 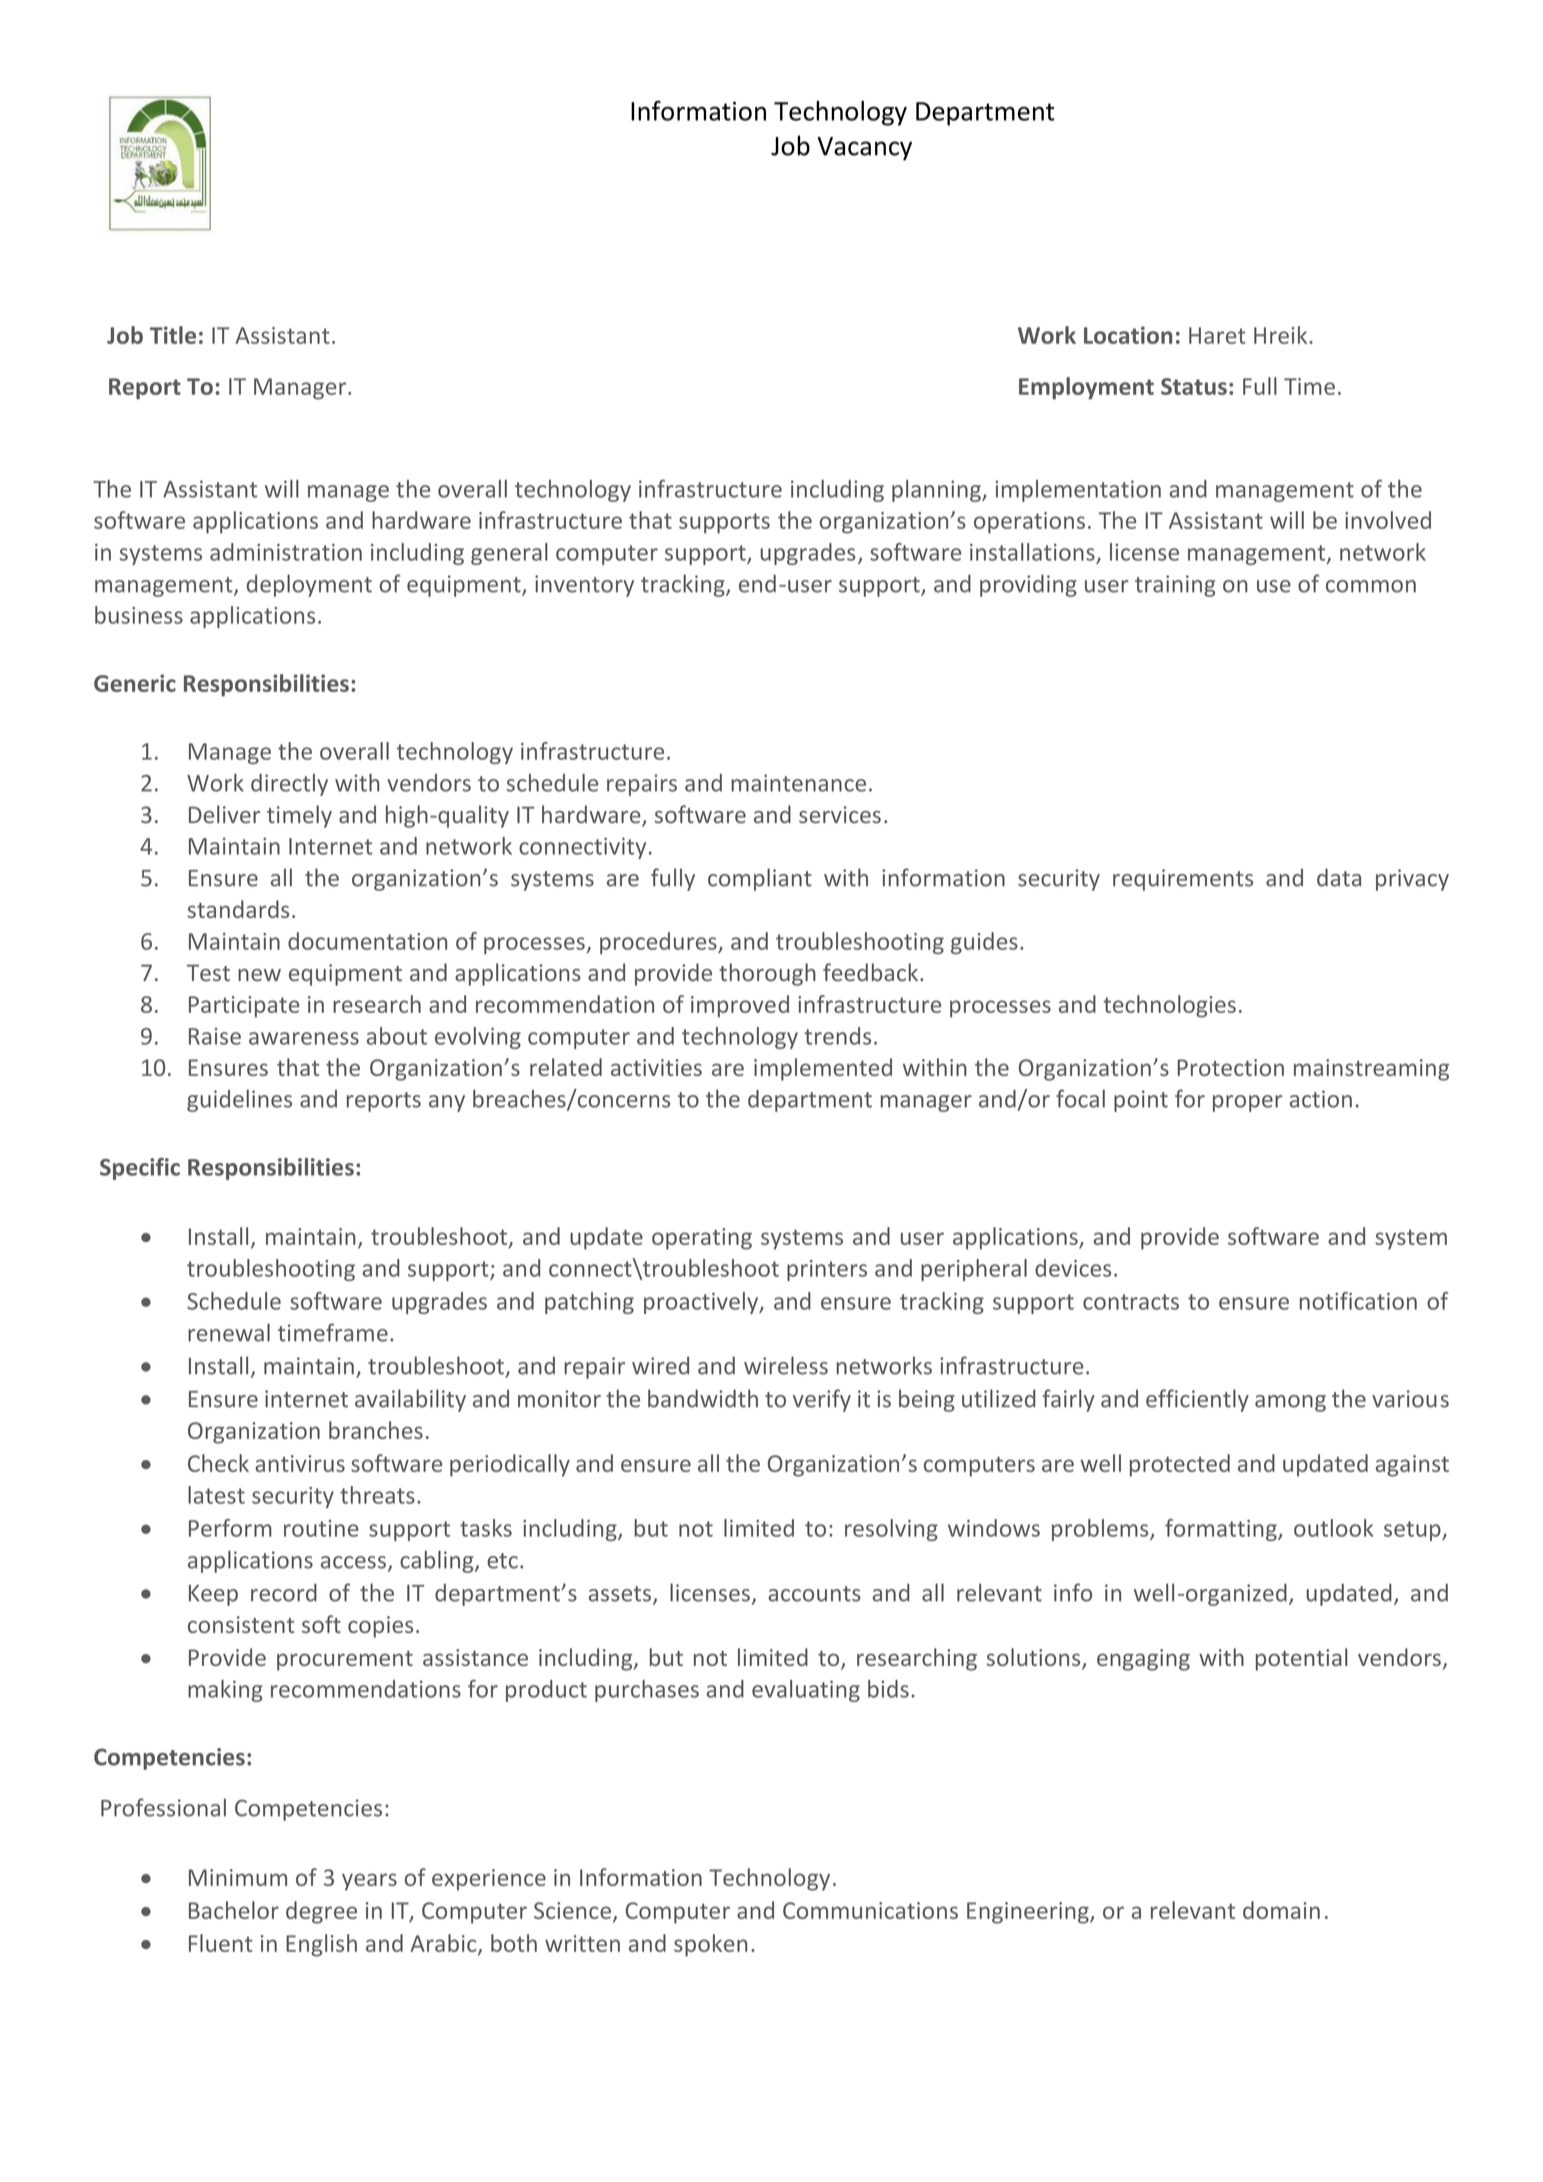 What do you see at coordinates (321, 1912) in the document?
I see `degree` at bounding box center [321, 1912].
